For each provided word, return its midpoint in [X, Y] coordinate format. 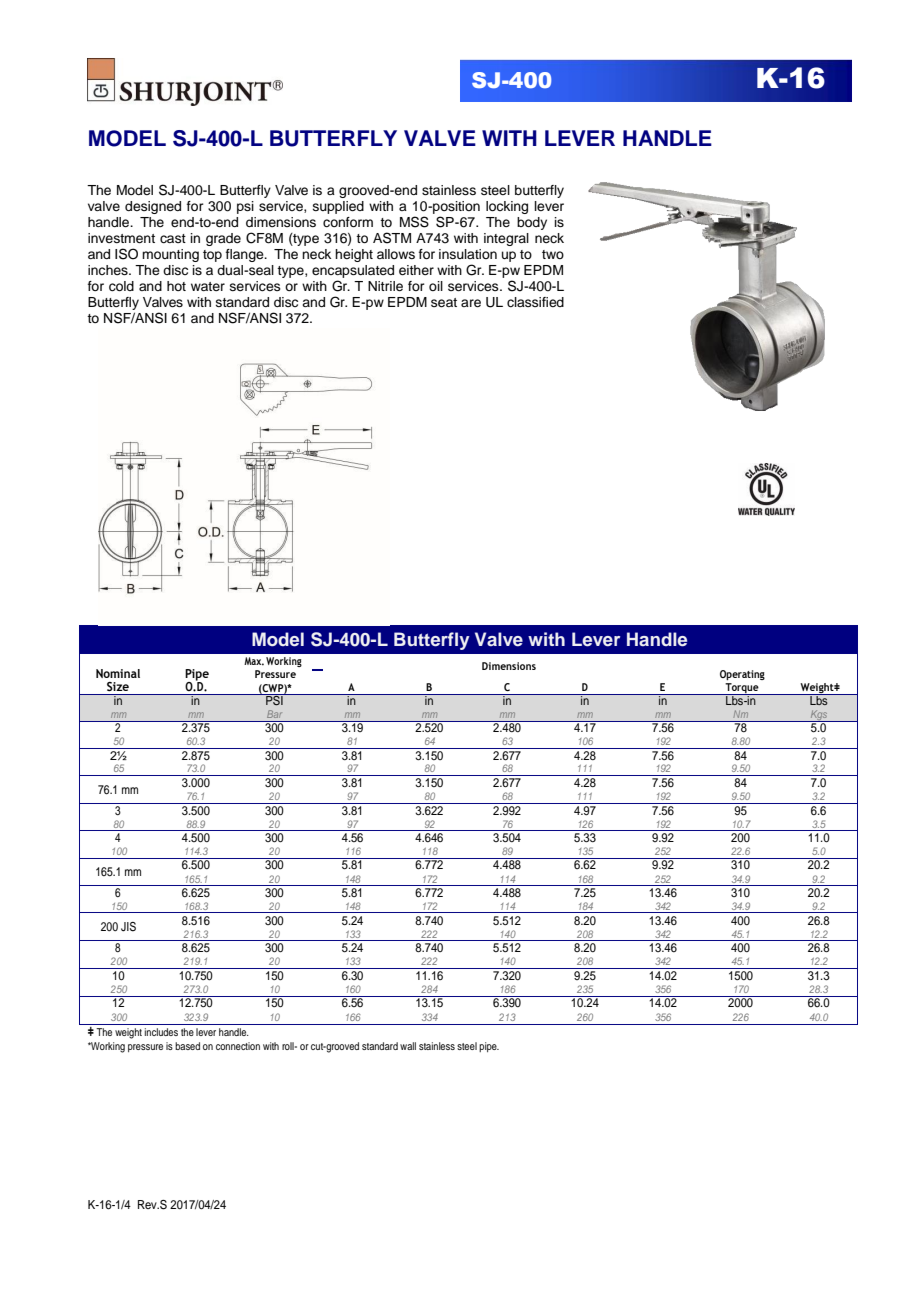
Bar [274, 714]
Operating [742, 675]
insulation [468, 254]
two [553, 254]
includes [161, 1032]
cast [173, 238]
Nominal [118, 673]
